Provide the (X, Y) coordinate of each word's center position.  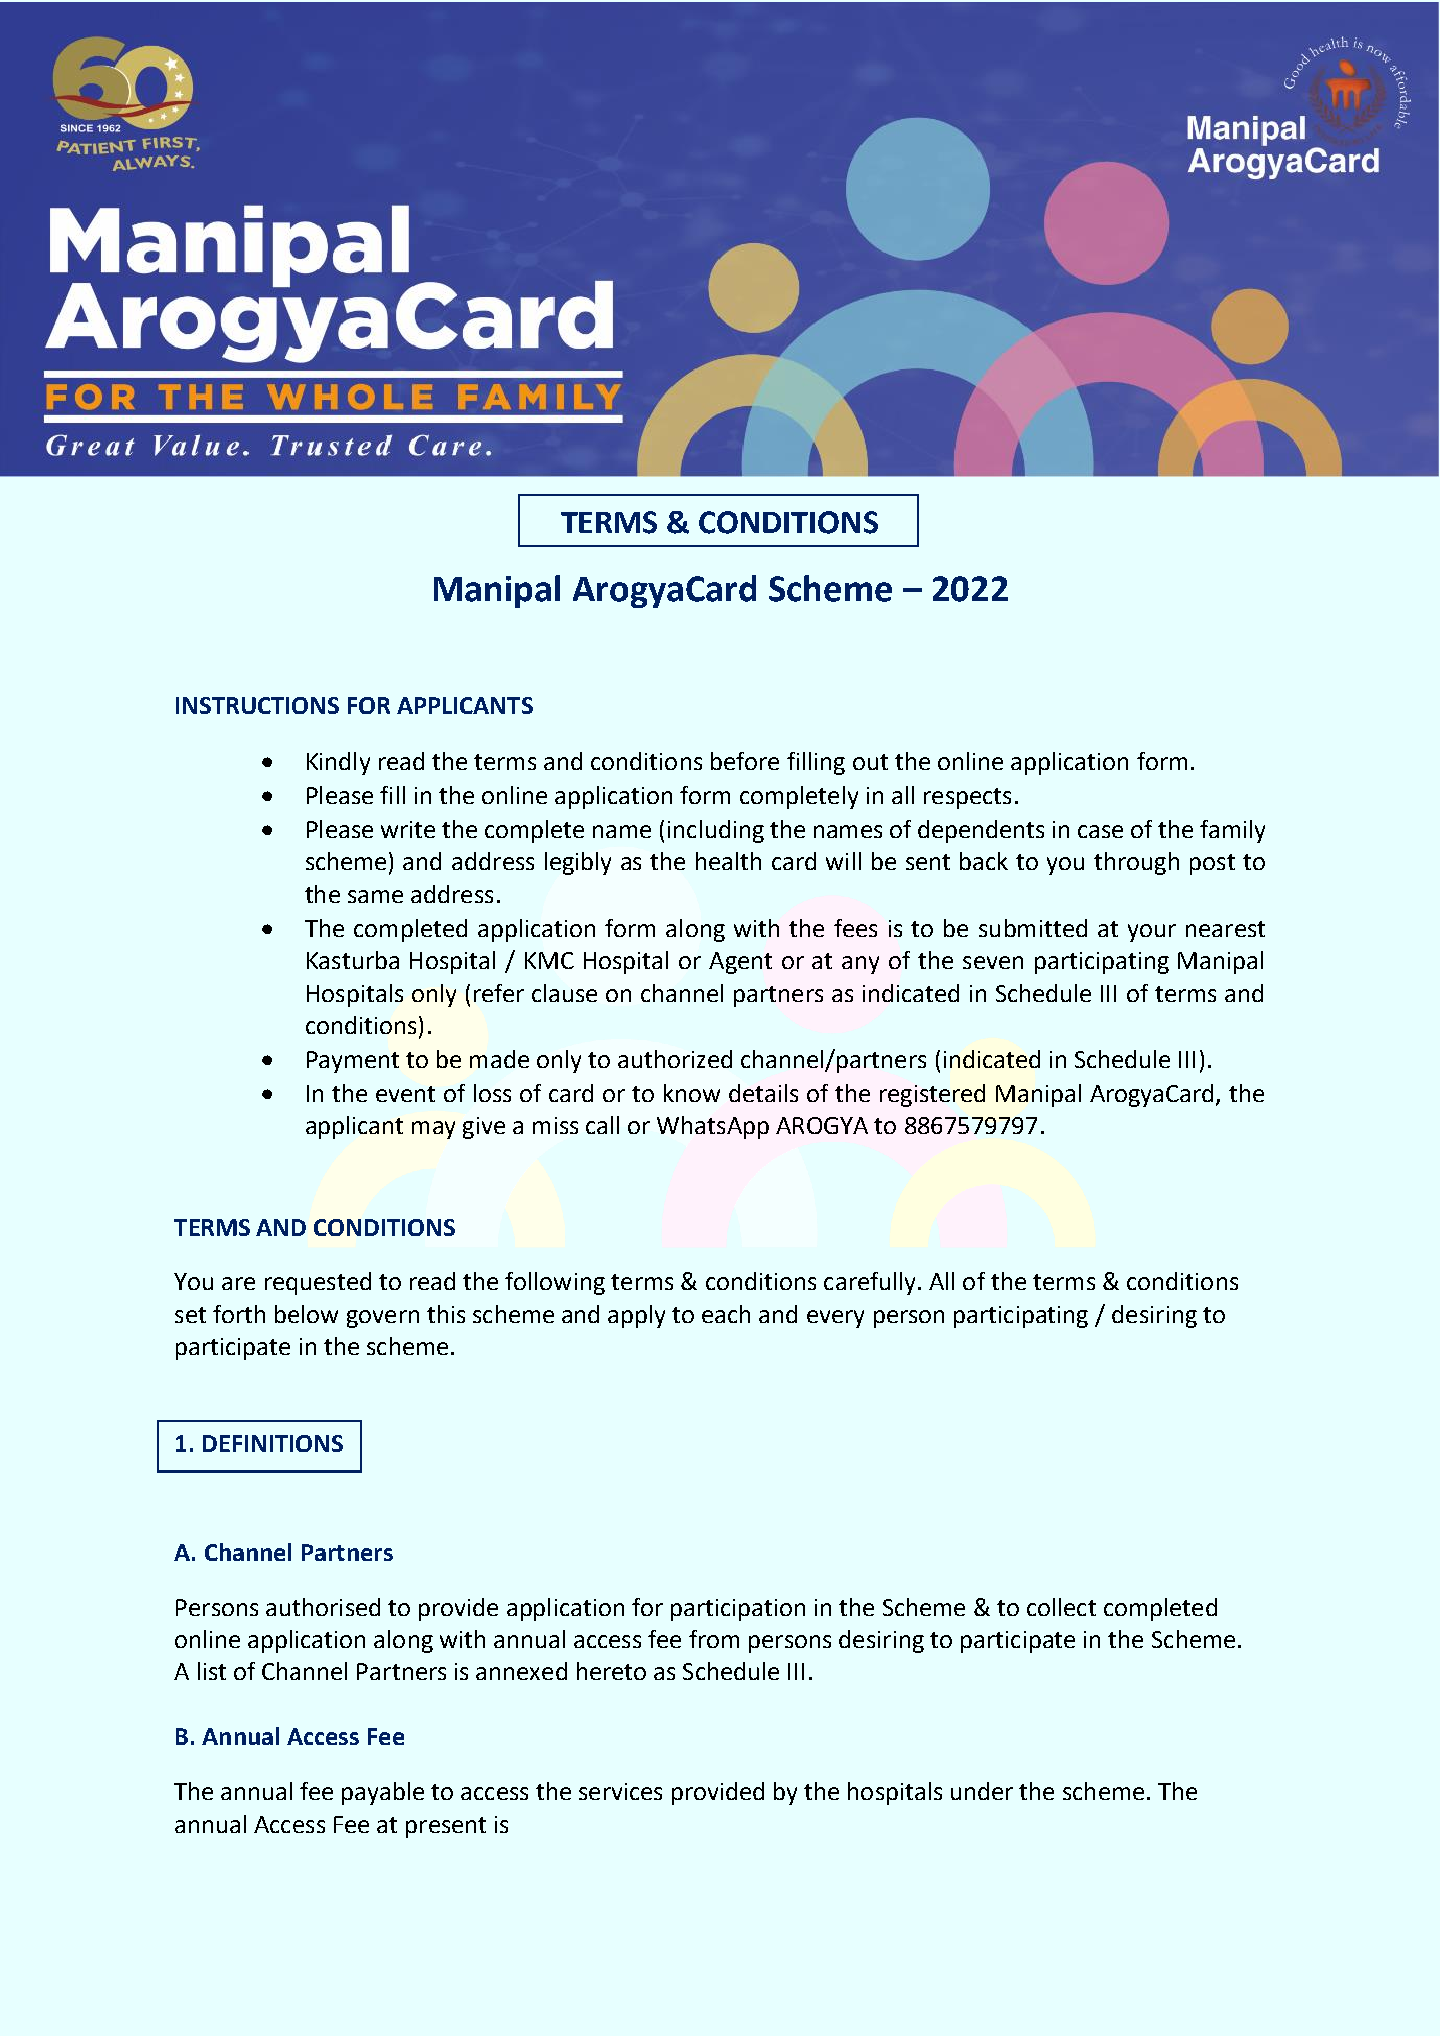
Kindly (338, 763)
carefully (869, 1283)
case (1100, 831)
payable (383, 1793)
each (726, 1314)
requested (318, 1283)
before (745, 761)
